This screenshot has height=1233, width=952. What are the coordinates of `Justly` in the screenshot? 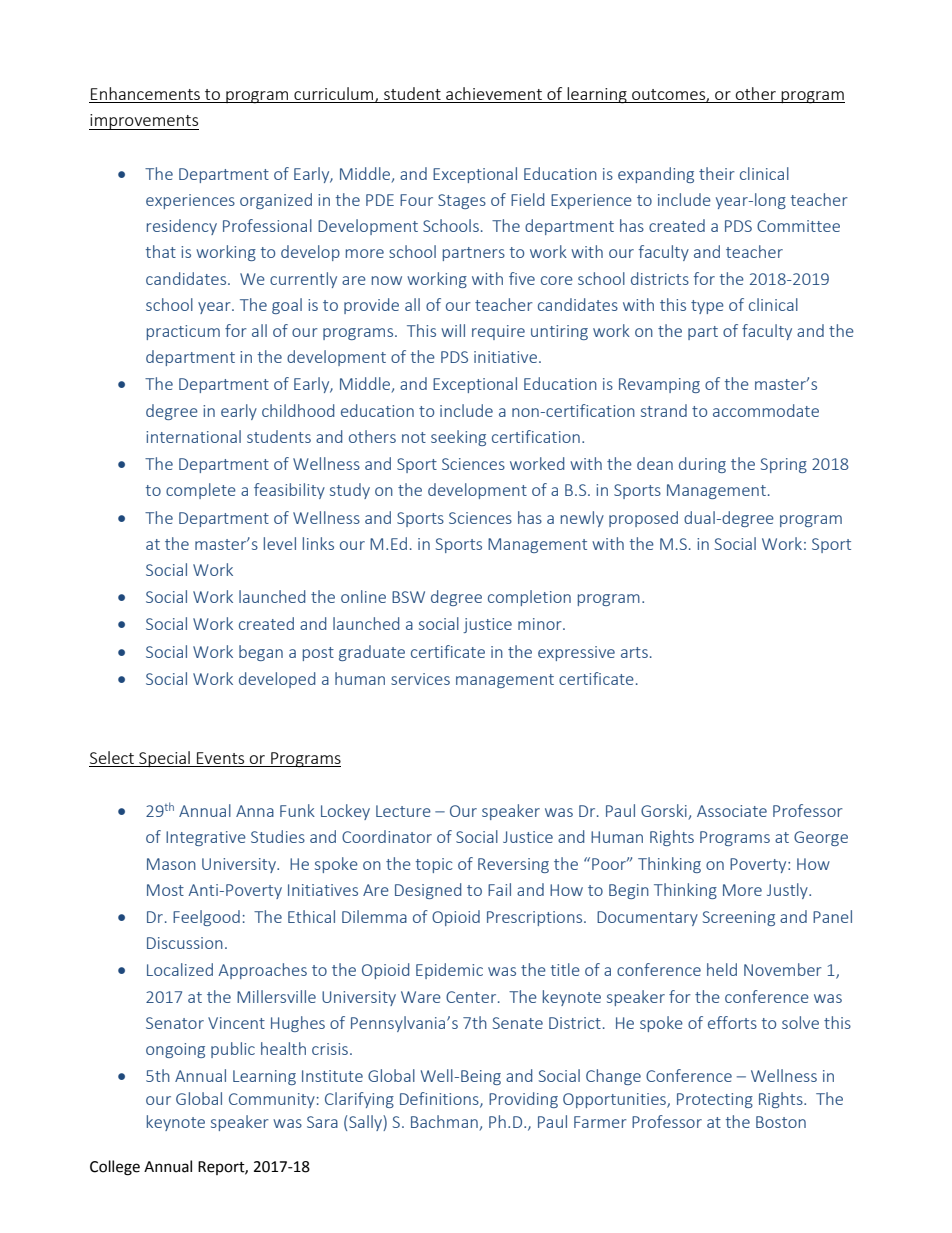 It's located at (788, 891).
